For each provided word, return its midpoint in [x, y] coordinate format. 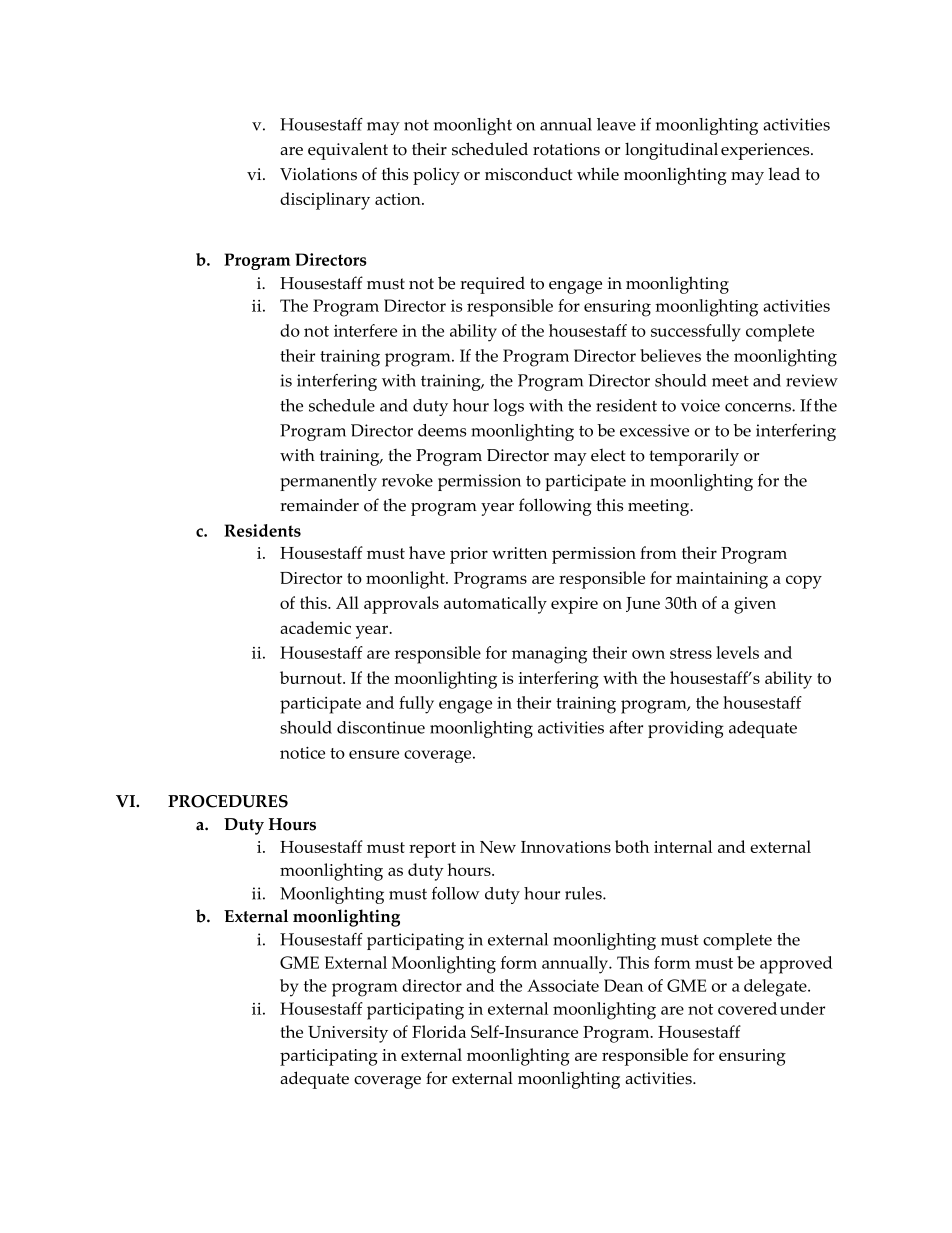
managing [549, 655]
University [348, 1034]
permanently [328, 482]
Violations [318, 174]
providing [686, 729]
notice [302, 753]
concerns [759, 407]
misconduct [528, 174]
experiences [766, 151]
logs [508, 407]
